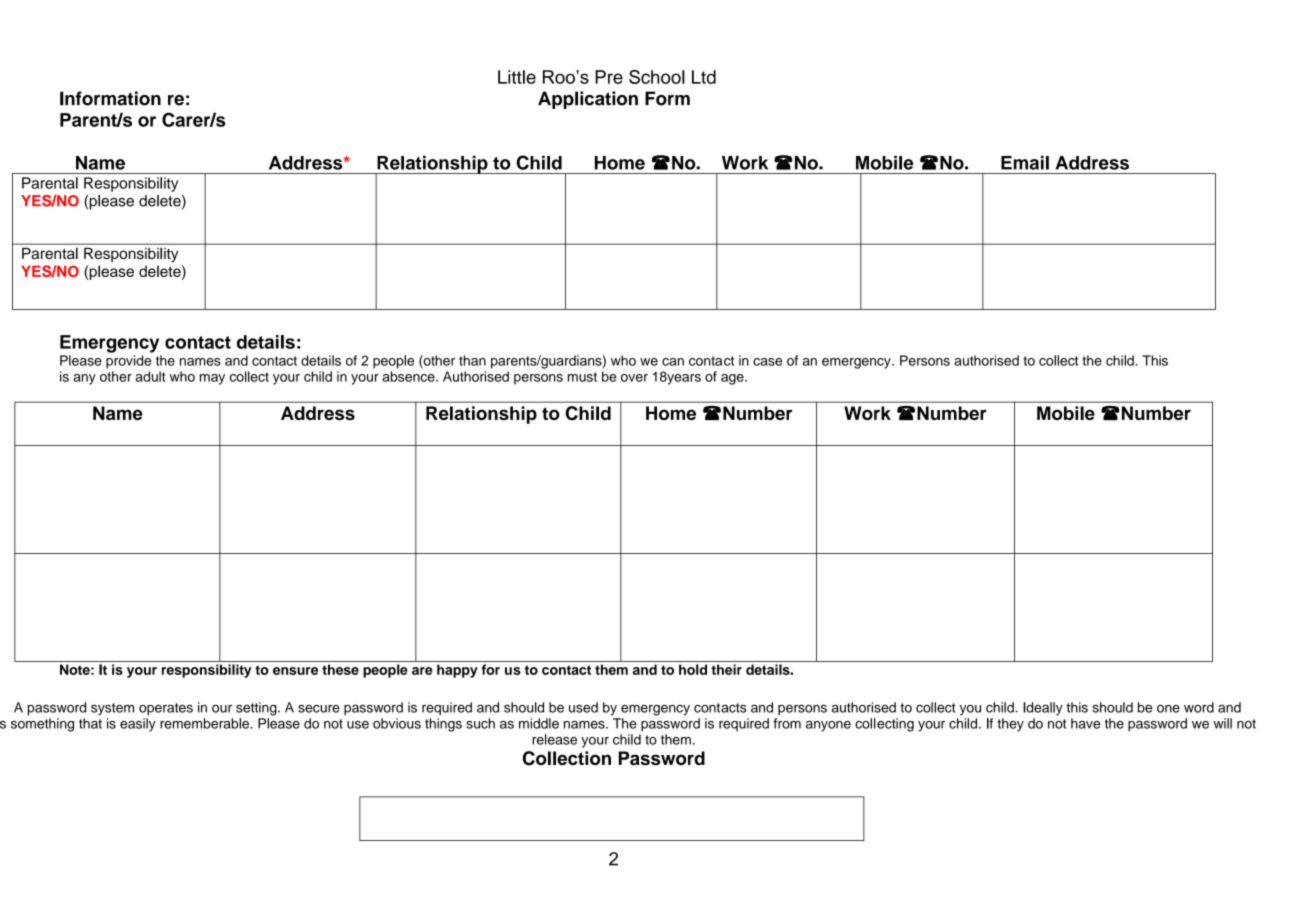 Image resolution: width=1308 pixels, height=924 pixels. I want to click on case, so click(767, 362).
